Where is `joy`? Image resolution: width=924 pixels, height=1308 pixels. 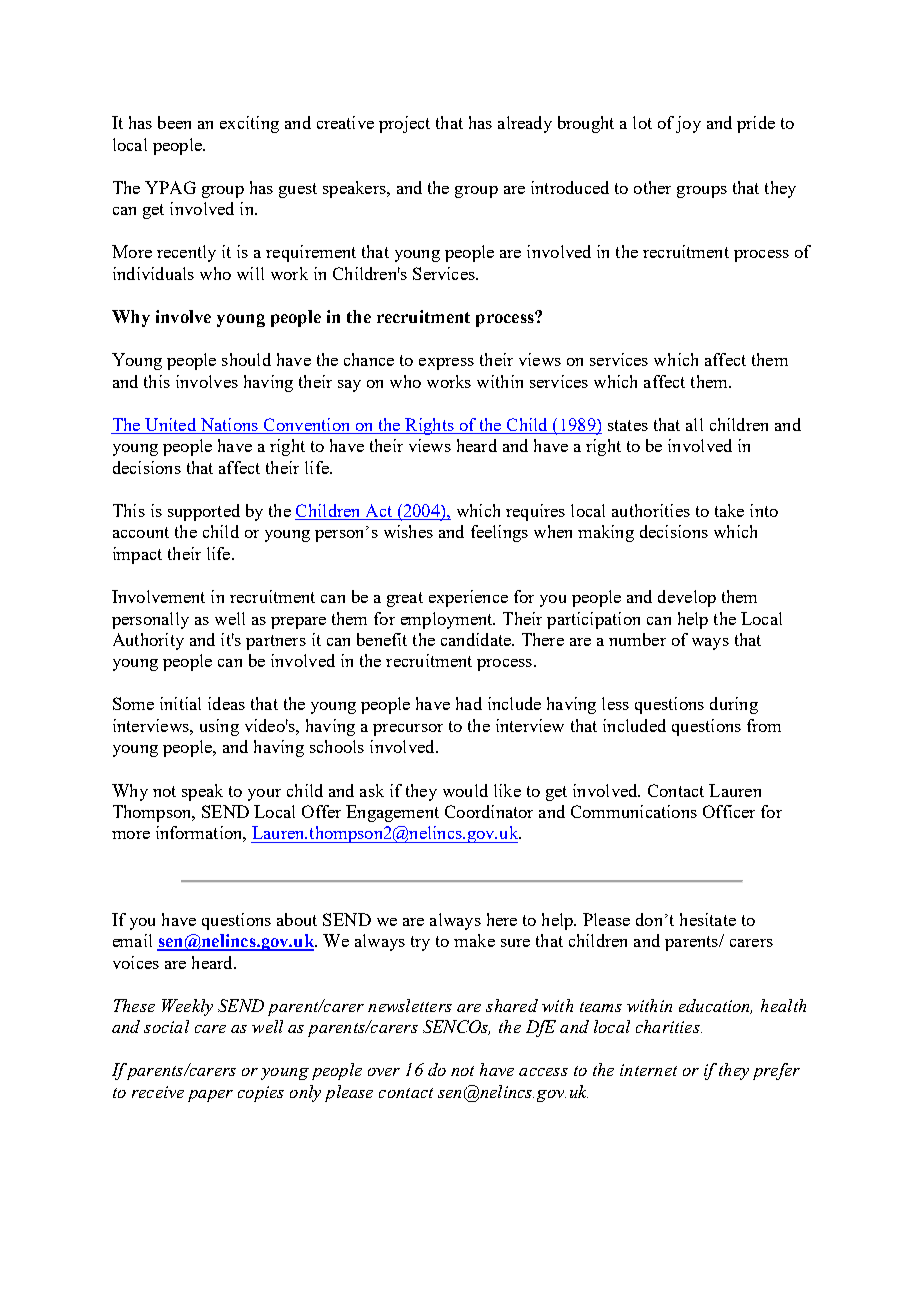
joy is located at coordinates (688, 124).
